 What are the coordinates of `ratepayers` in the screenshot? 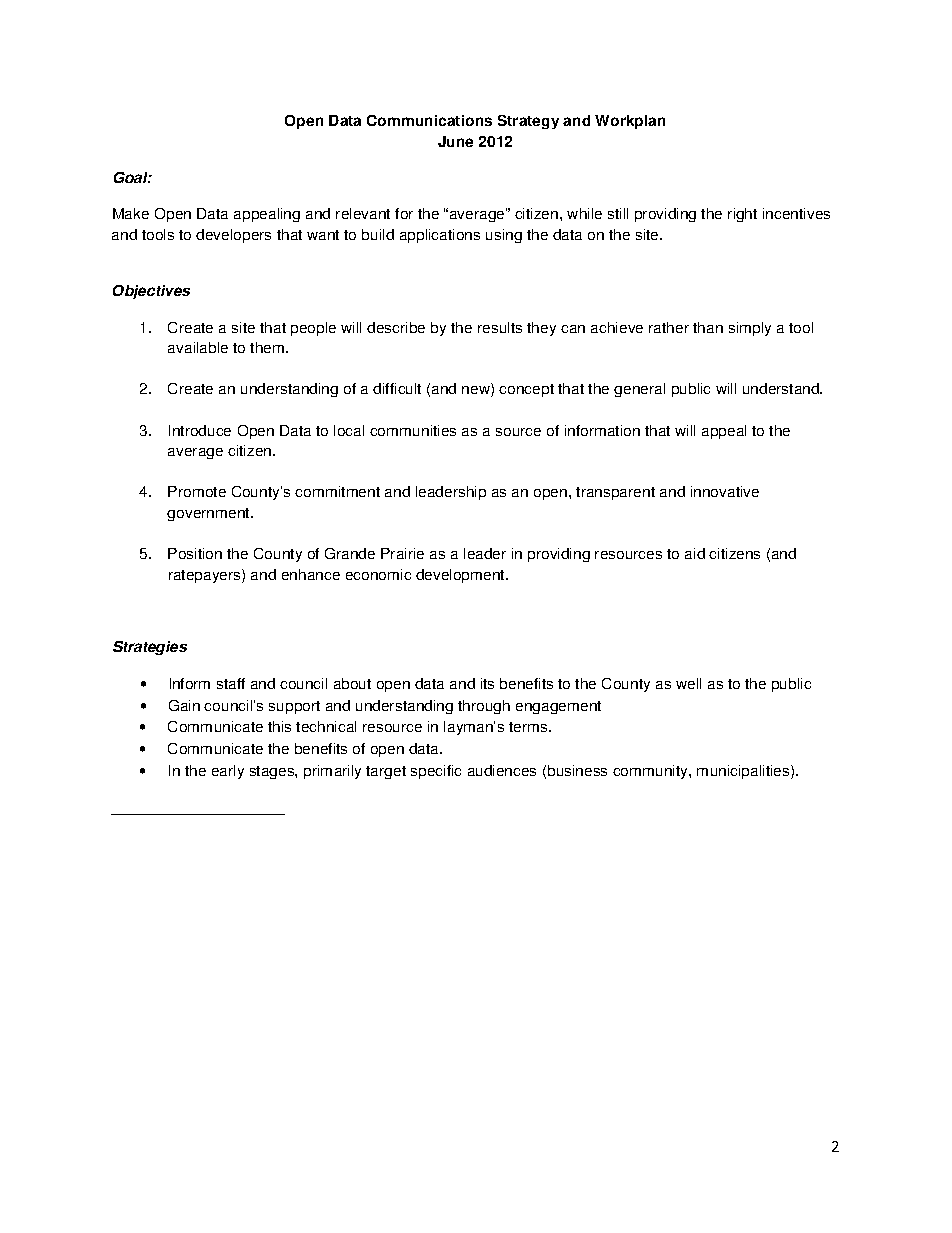 It's located at (206, 576).
